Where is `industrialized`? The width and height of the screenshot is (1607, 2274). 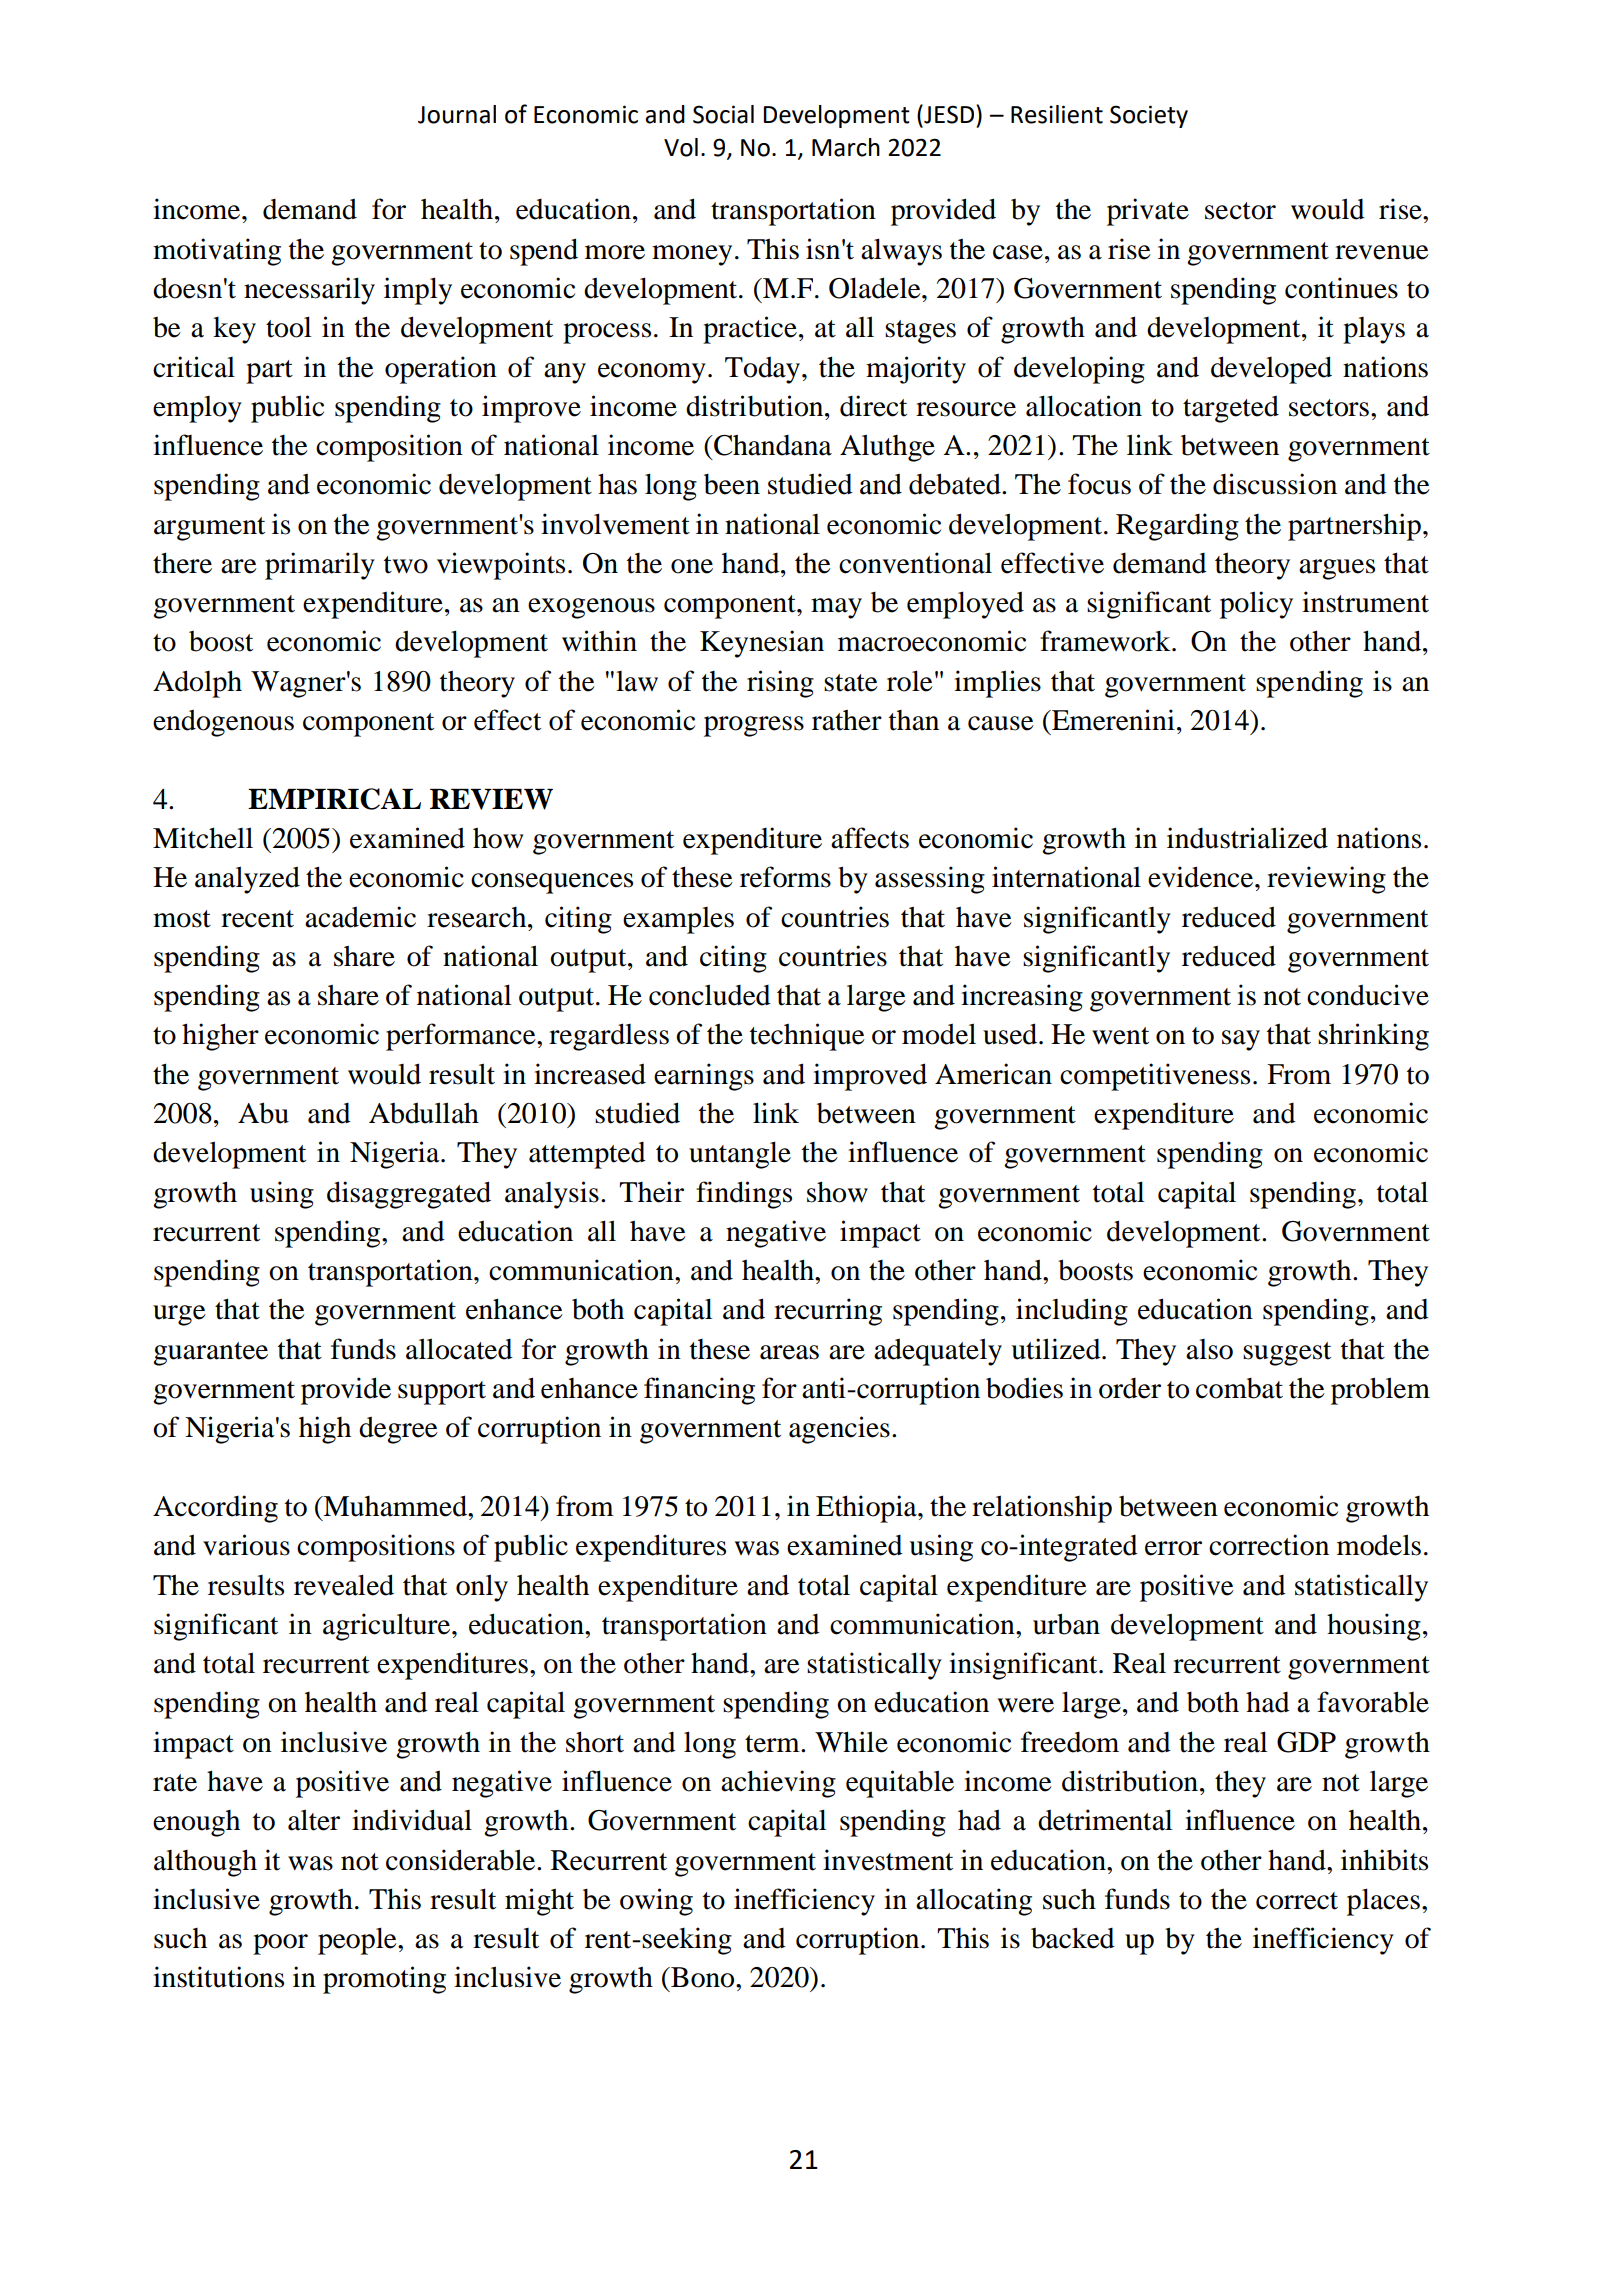
industrialized is located at coordinates (1247, 838).
